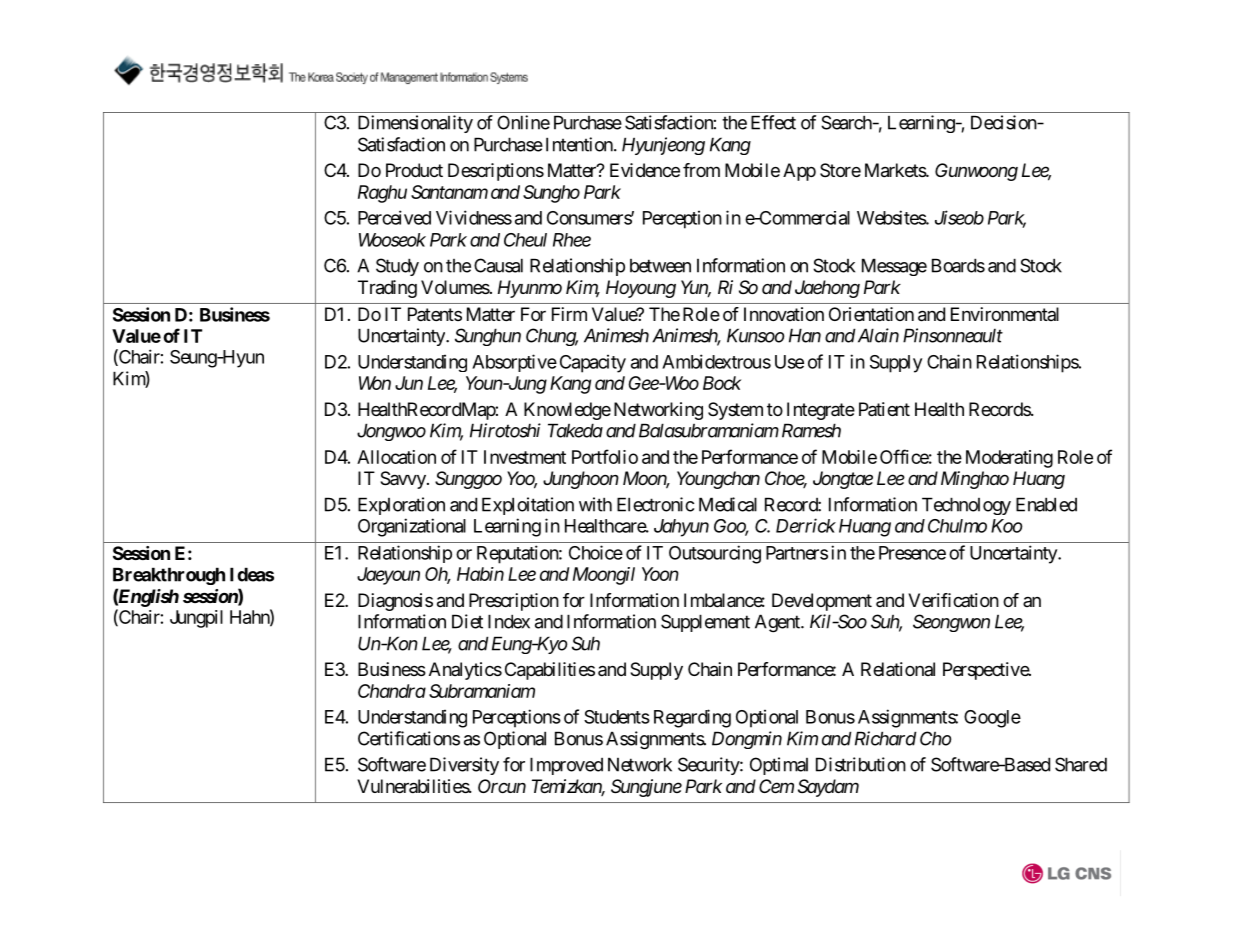 This screenshot has width=1233, height=952. I want to click on Choice, so click(596, 552).
